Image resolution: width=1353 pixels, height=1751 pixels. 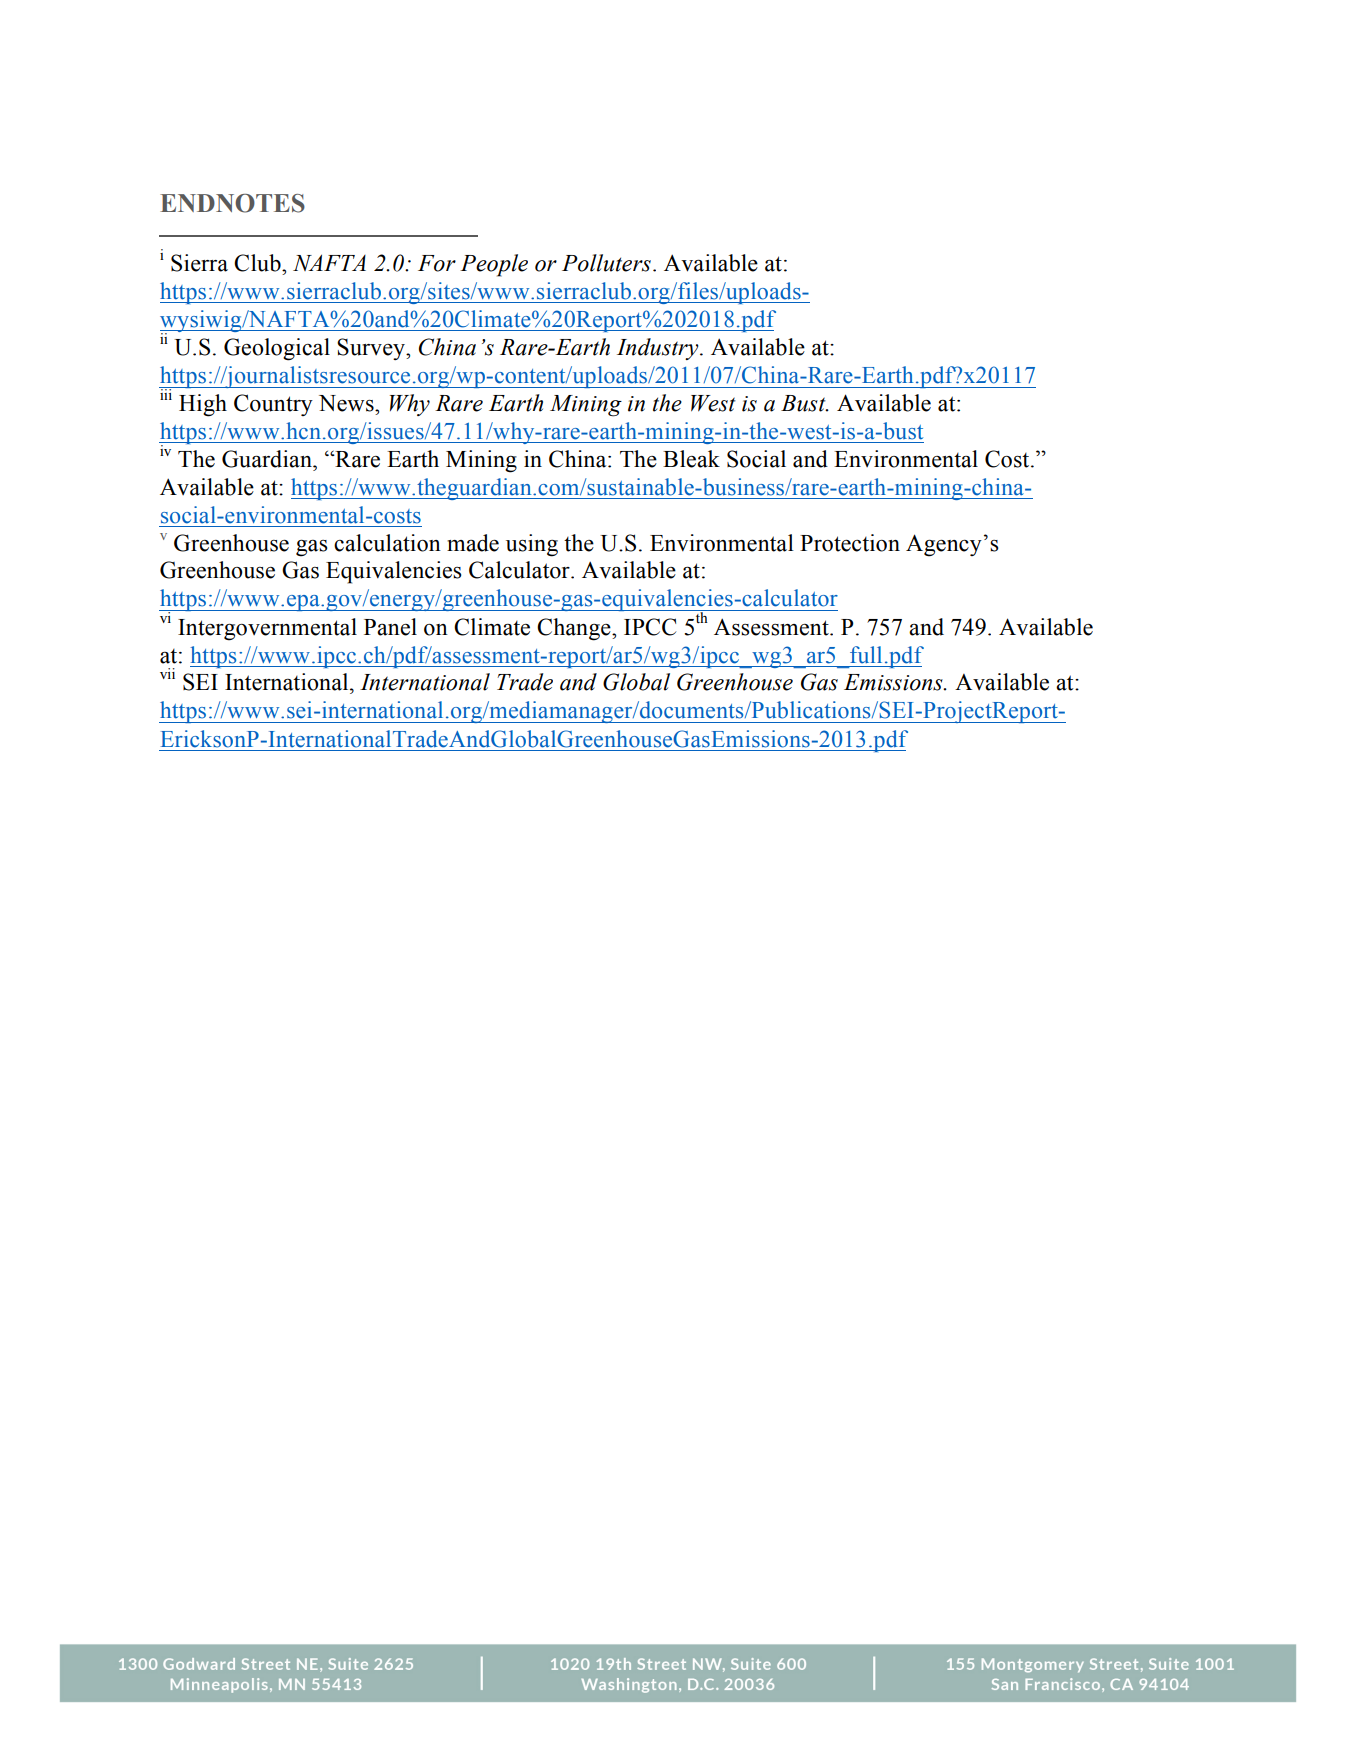 I want to click on ENDNOTES, so click(x=232, y=203).
